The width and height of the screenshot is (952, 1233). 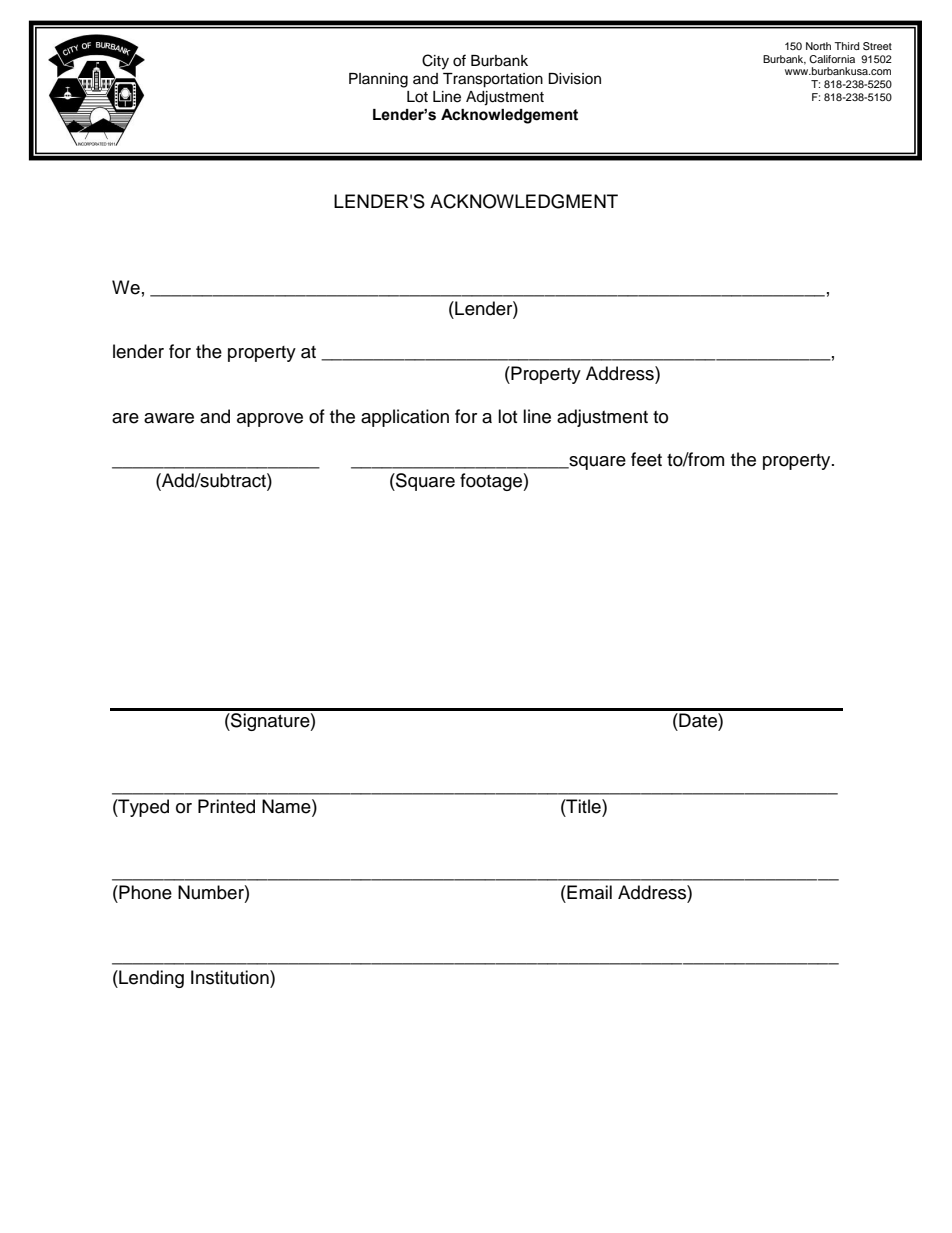 What do you see at coordinates (226, 806) in the screenshot?
I see `Printed` at bounding box center [226, 806].
